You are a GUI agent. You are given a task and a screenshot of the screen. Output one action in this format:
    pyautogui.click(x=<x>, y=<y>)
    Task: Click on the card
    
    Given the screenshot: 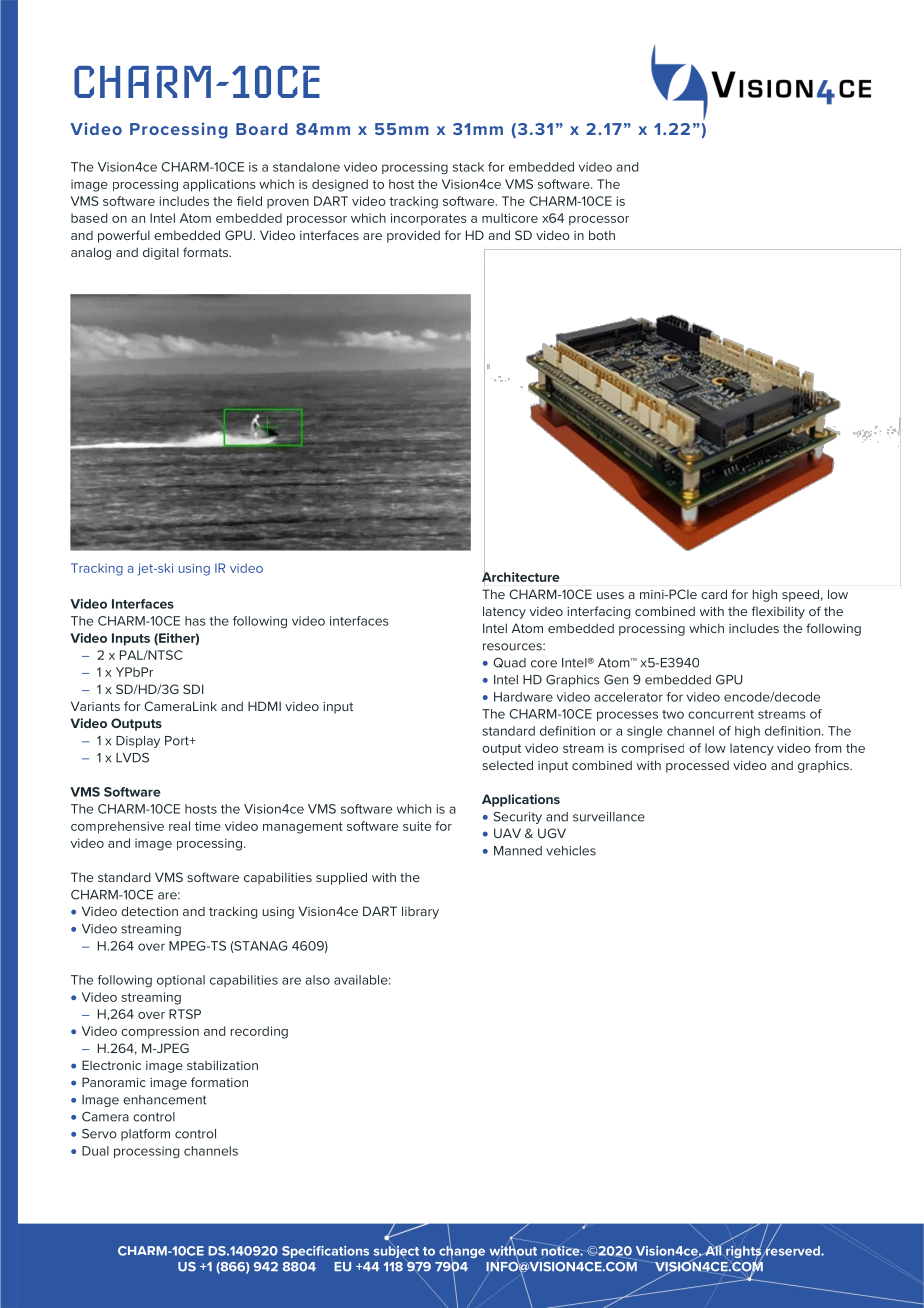 What is the action you would take?
    pyautogui.click(x=714, y=594)
